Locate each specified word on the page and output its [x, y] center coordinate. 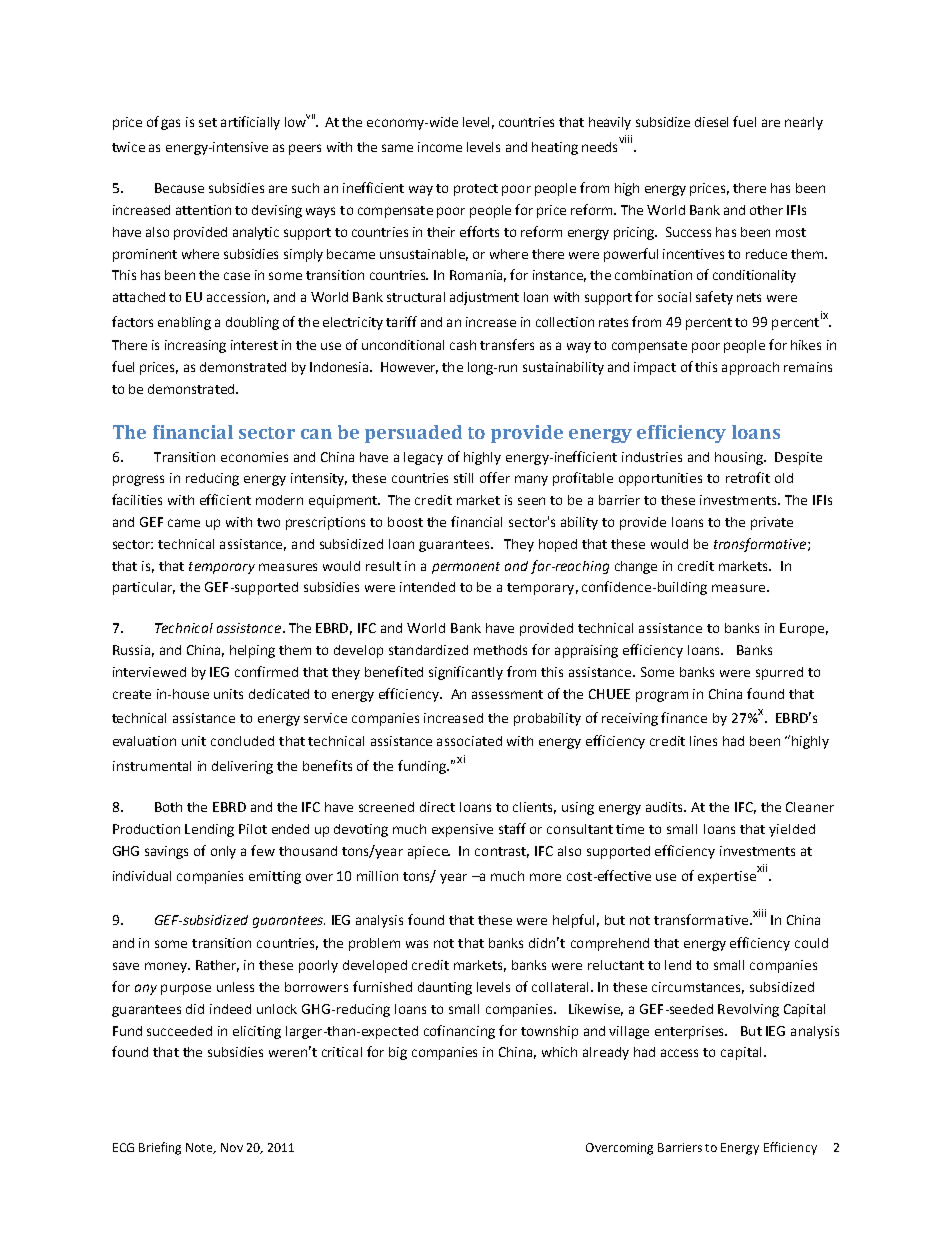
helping [252, 651]
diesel [711, 122]
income [440, 147]
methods [500, 650]
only [223, 852]
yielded [792, 830]
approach [750, 368]
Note [200, 1148]
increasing [195, 346]
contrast [502, 852]
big [398, 1053]
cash [463, 345]
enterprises [691, 1032]
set [208, 122]
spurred [779, 673]
